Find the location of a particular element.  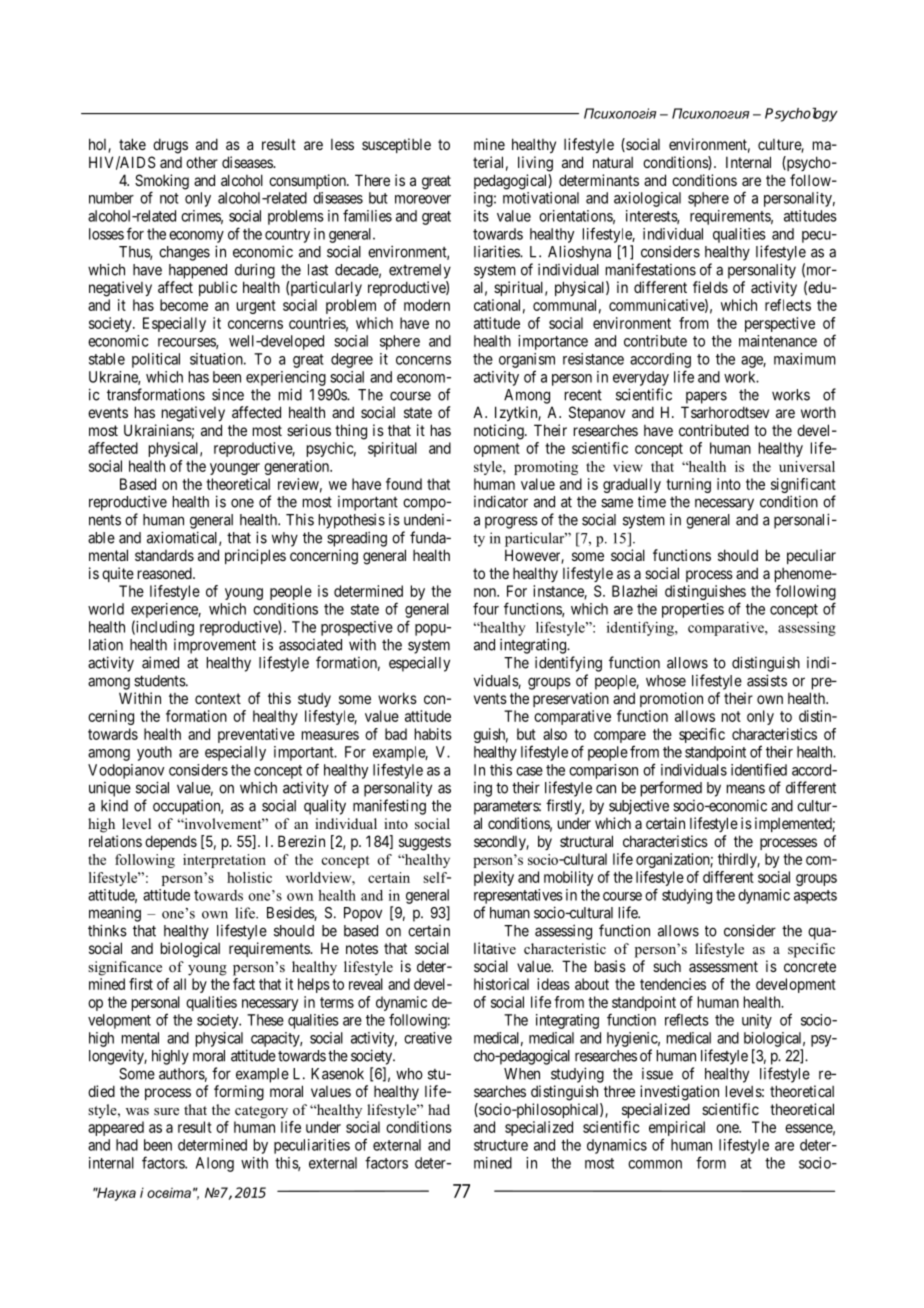

other is located at coordinates (202, 162).
